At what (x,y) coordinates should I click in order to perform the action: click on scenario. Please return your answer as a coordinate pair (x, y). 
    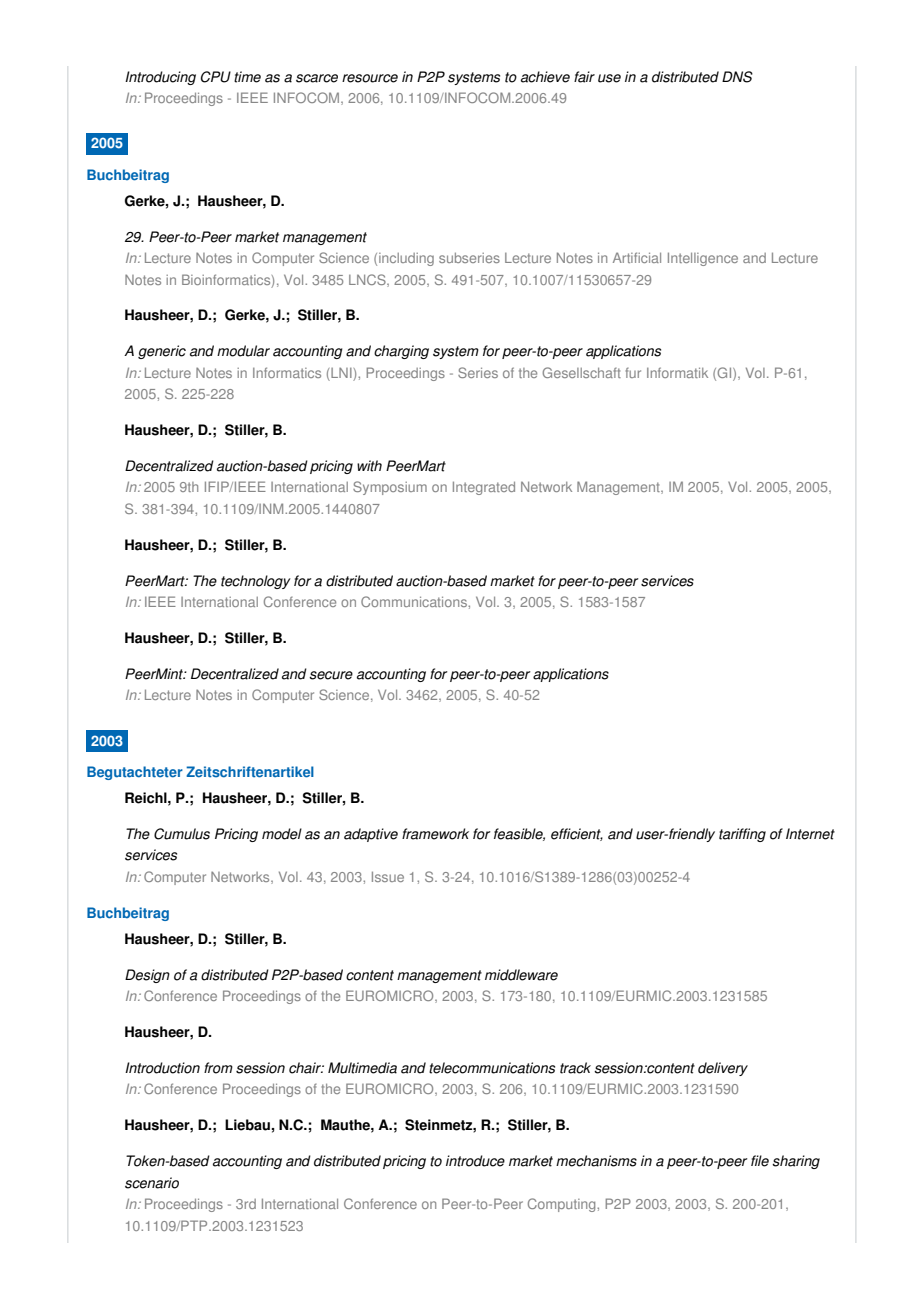
    Looking at the image, I should click on (152, 1183).
